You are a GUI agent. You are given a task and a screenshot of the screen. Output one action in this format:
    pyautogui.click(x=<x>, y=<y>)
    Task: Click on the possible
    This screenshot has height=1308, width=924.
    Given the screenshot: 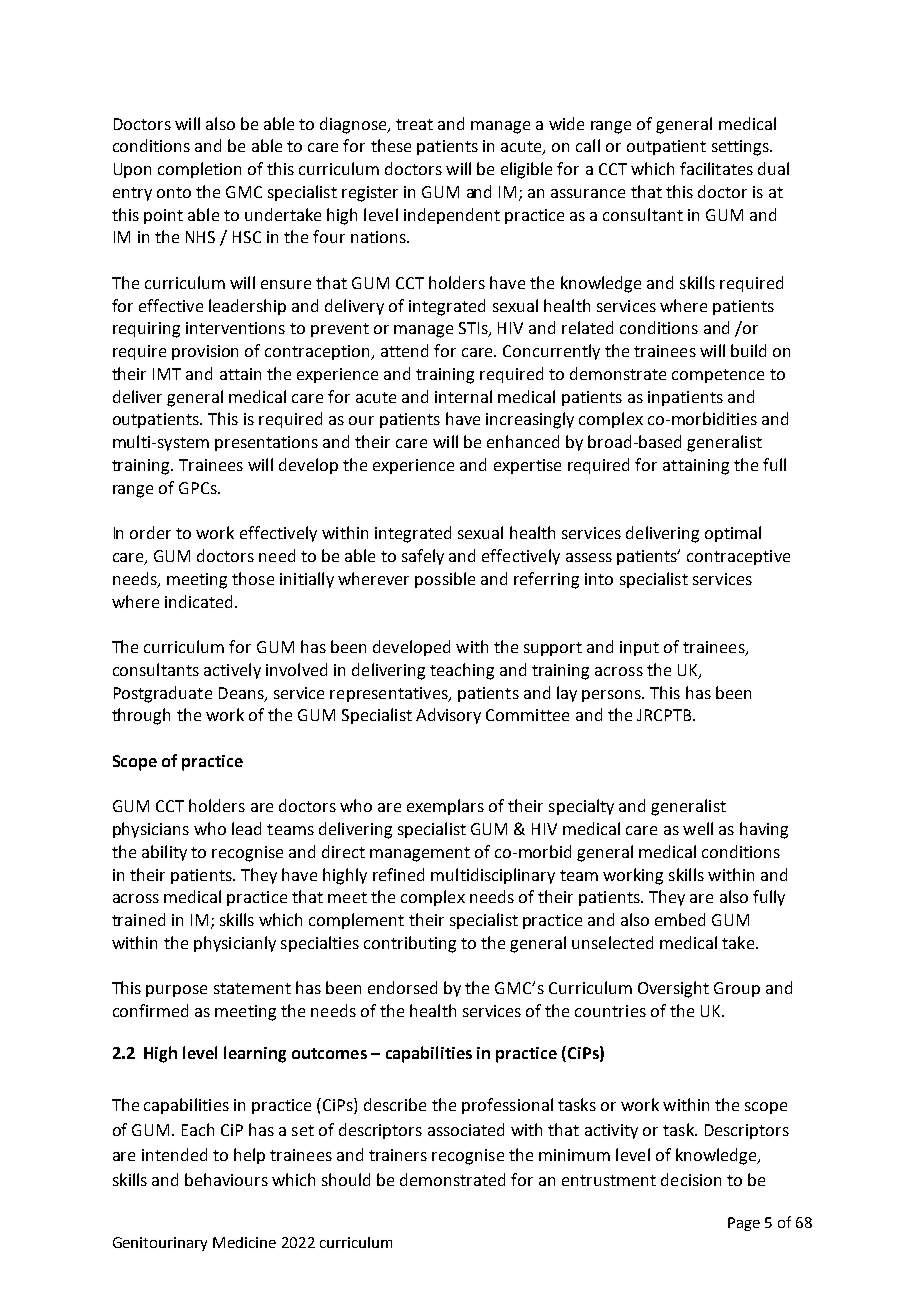 What is the action you would take?
    pyautogui.click(x=445, y=580)
